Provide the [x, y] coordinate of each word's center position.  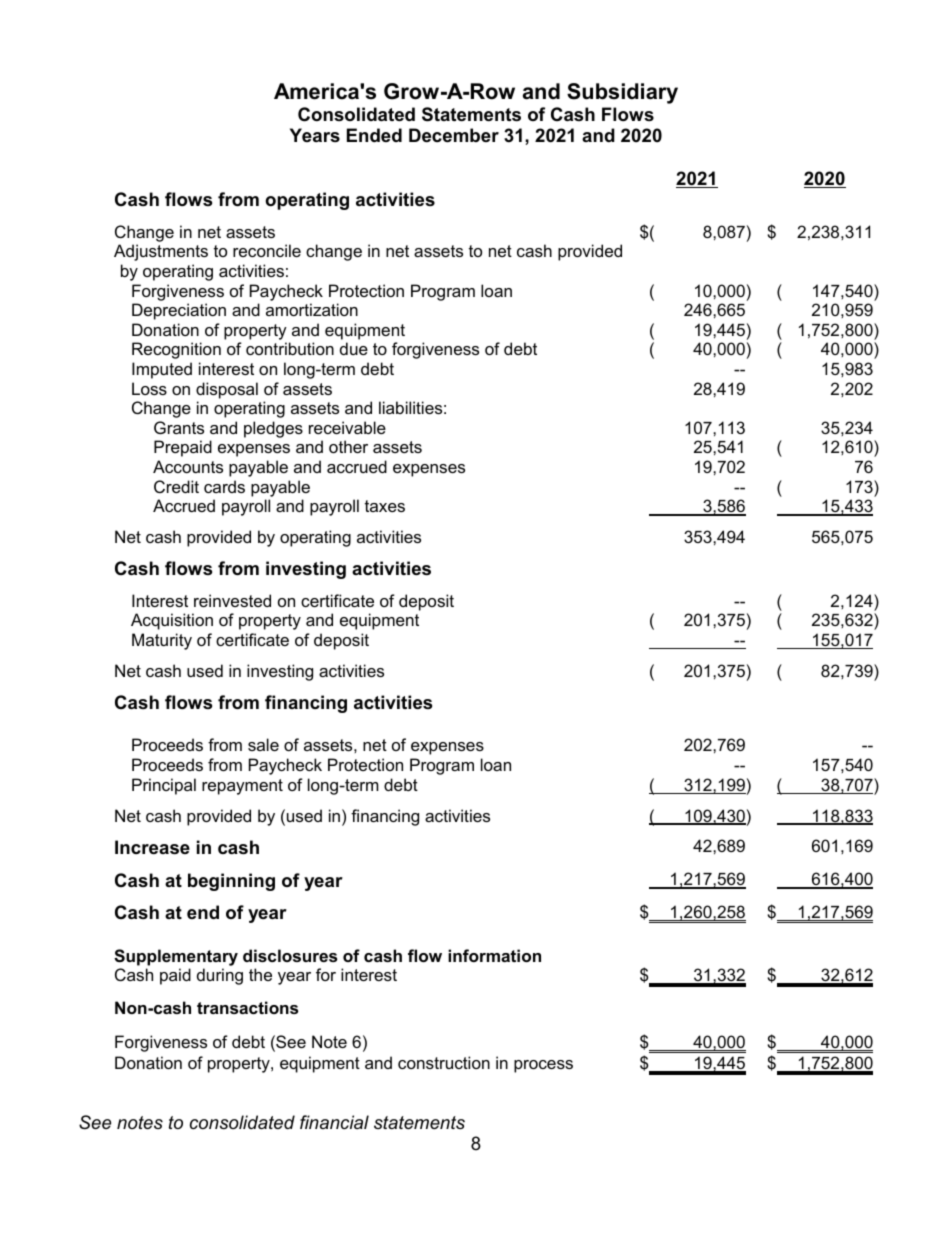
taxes [385, 506]
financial [334, 1122]
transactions [247, 1007]
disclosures [290, 955]
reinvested [232, 600]
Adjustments [161, 252]
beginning [231, 882]
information [494, 955]
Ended [374, 135]
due [354, 348]
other [348, 446]
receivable [347, 427]
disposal [227, 390]
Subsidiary [622, 93]
